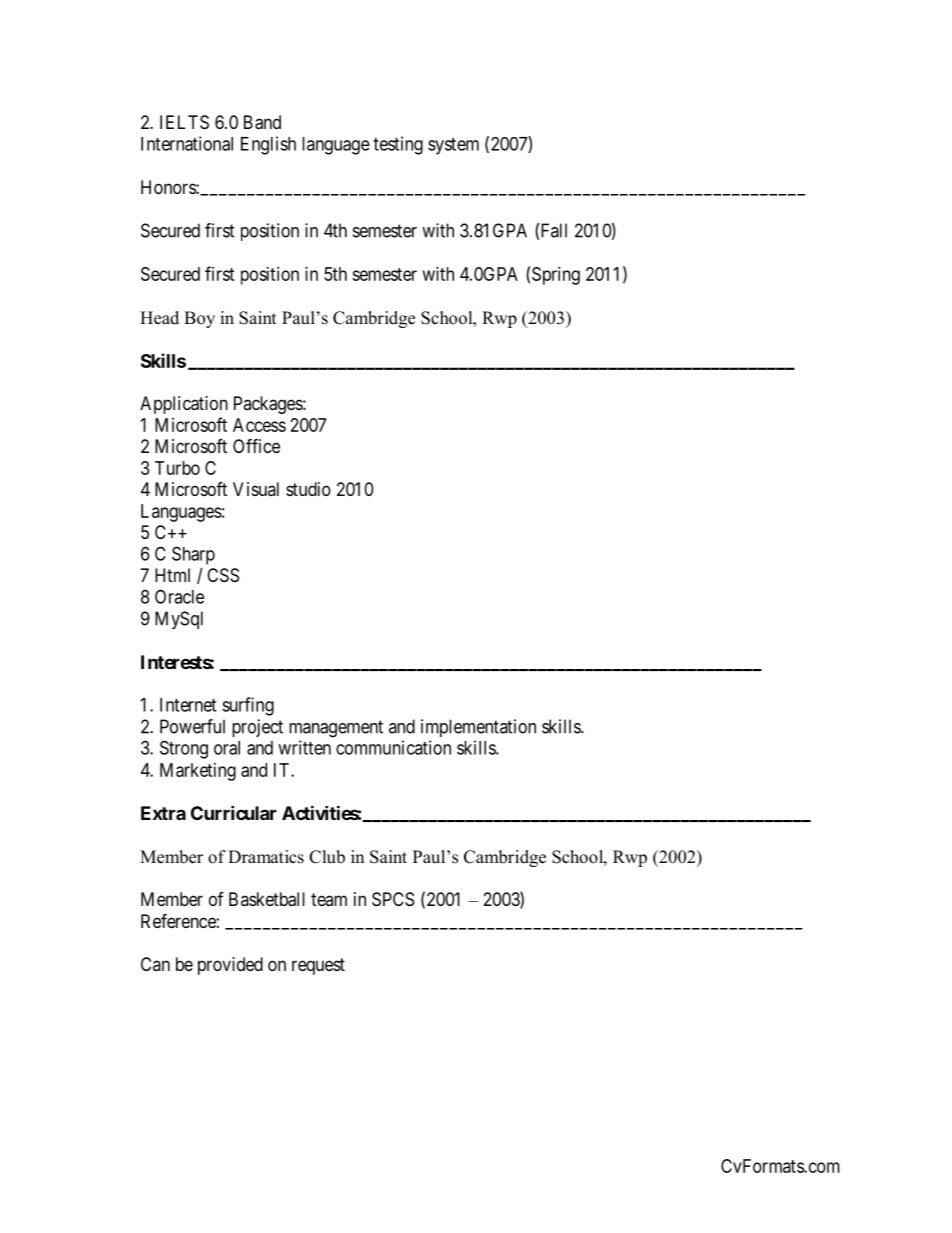 The image size is (952, 1233). What do you see at coordinates (453, 146) in the screenshot?
I see `system` at bounding box center [453, 146].
